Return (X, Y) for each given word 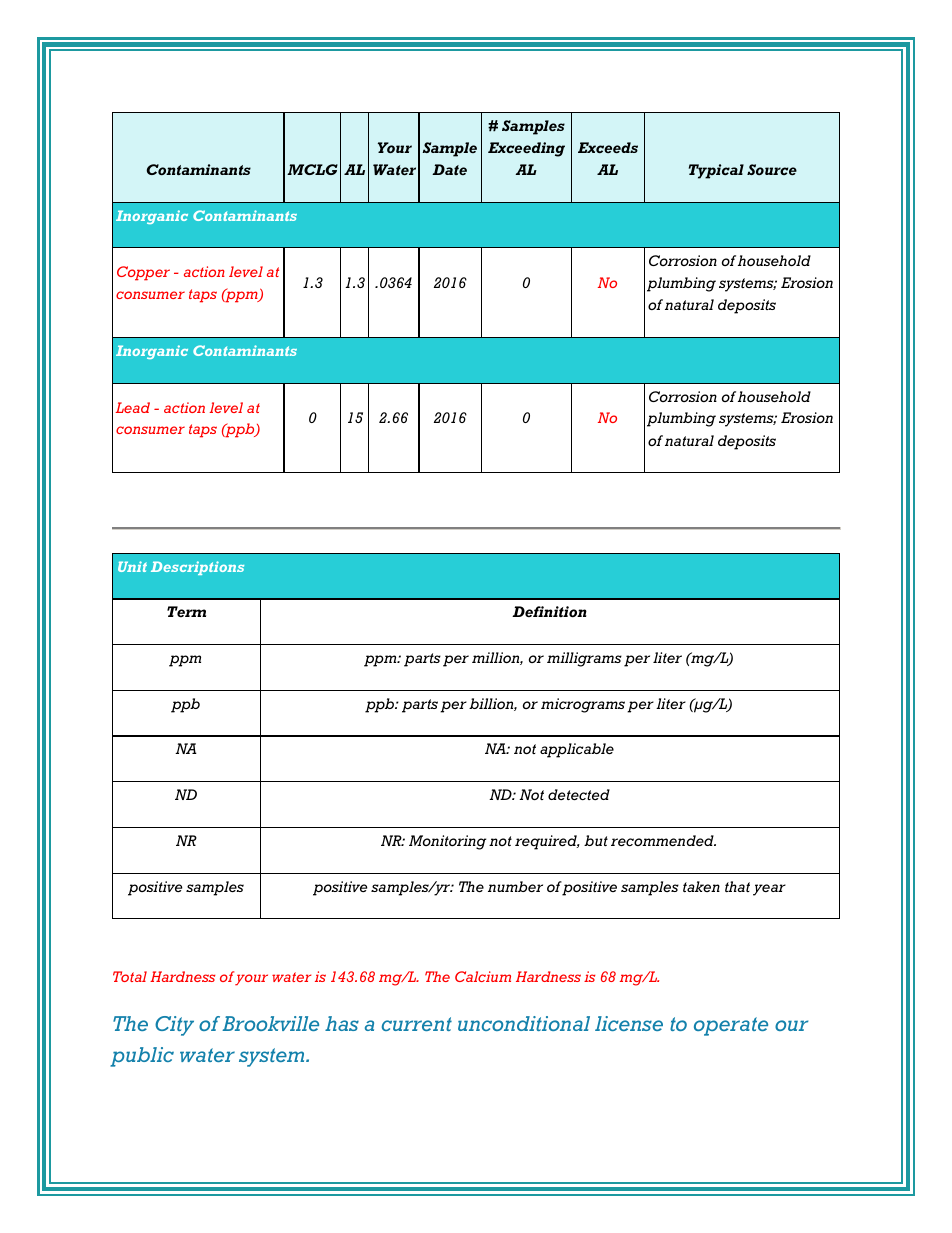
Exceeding (526, 149)
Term (186, 611)
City (174, 1026)
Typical (716, 171)
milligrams (584, 659)
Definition (549, 612)
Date (449, 169)
